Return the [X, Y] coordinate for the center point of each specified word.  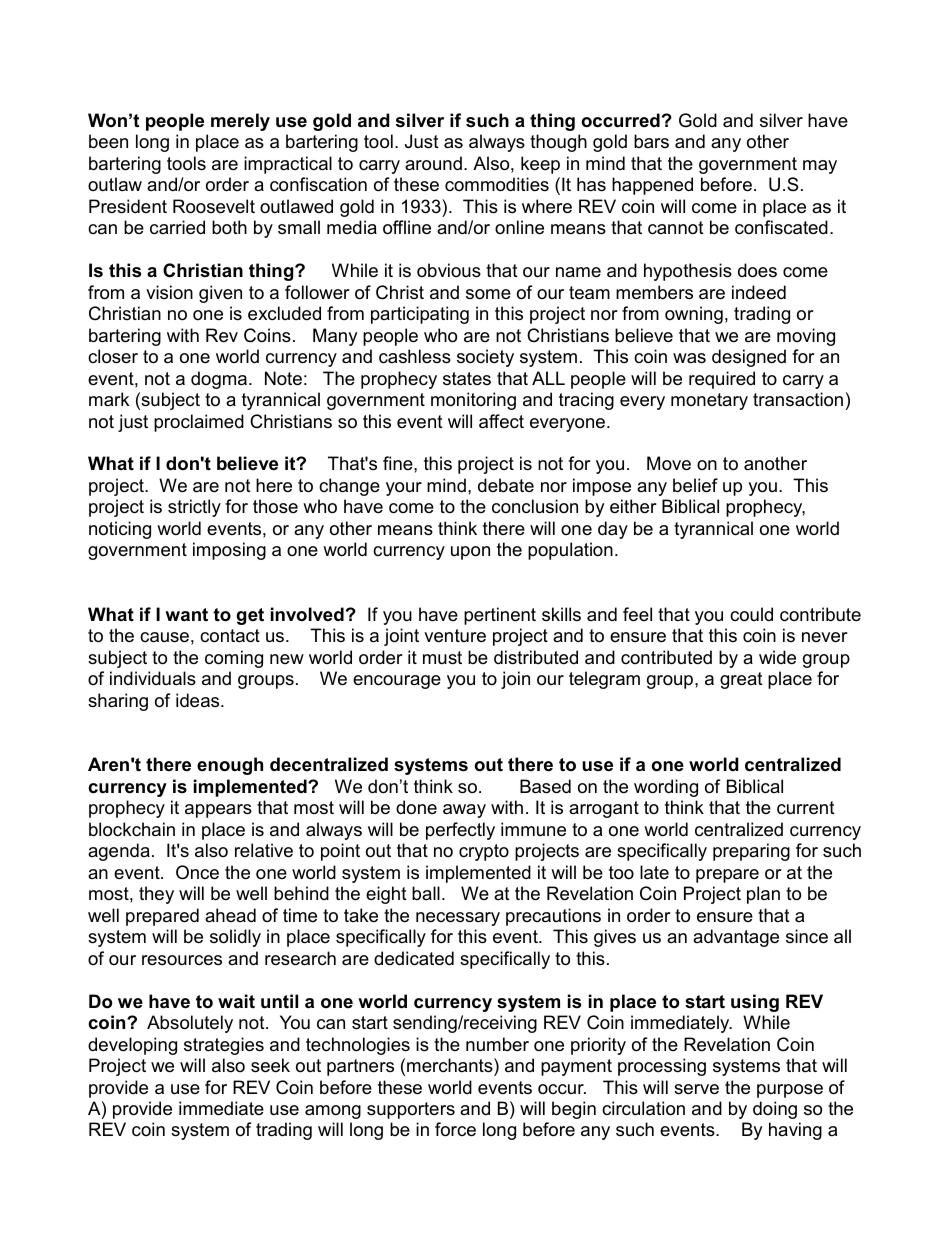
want [186, 614]
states [467, 379]
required [722, 380]
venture [455, 636]
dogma [219, 380]
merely [240, 122]
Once [197, 872]
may [820, 167]
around [433, 163]
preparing [751, 852]
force [455, 1129]
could [751, 614]
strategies [224, 1046]
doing [775, 1110]
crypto [484, 852]
